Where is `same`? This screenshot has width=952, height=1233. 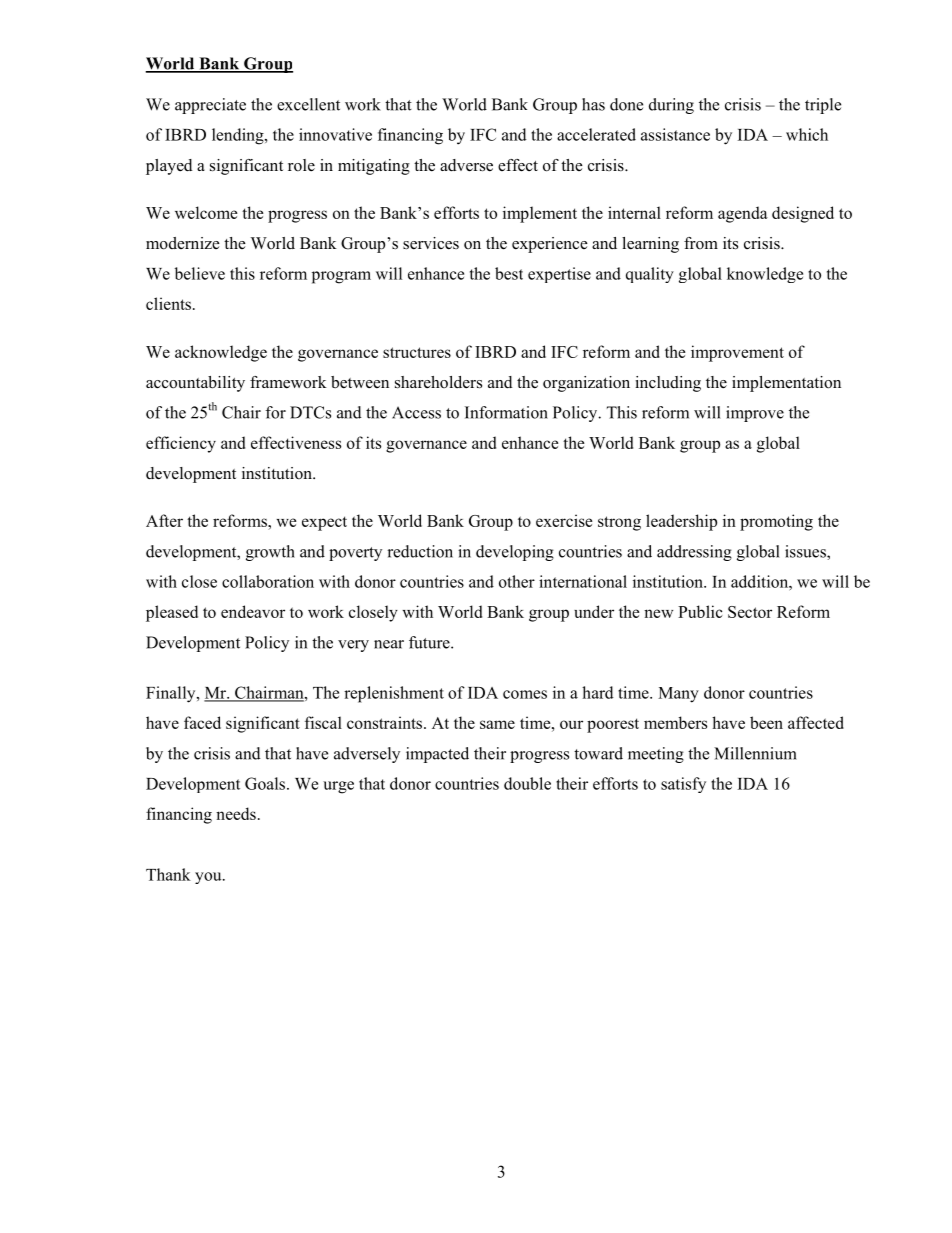
same is located at coordinates (497, 724).
